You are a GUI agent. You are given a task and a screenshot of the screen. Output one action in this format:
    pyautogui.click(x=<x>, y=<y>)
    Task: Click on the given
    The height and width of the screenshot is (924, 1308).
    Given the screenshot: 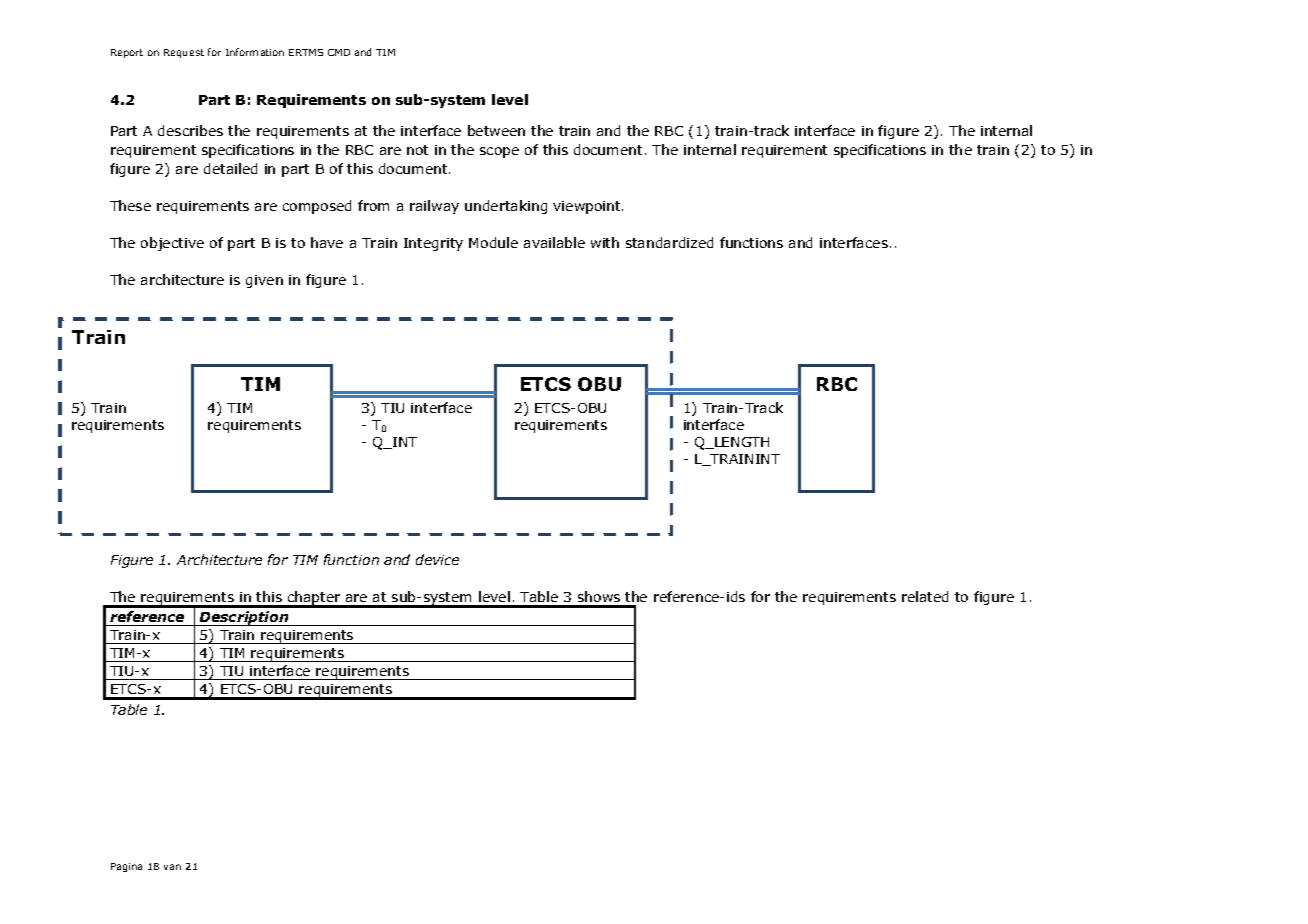 What is the action you would take?
    pyautogui.click(x=264, y=281)
